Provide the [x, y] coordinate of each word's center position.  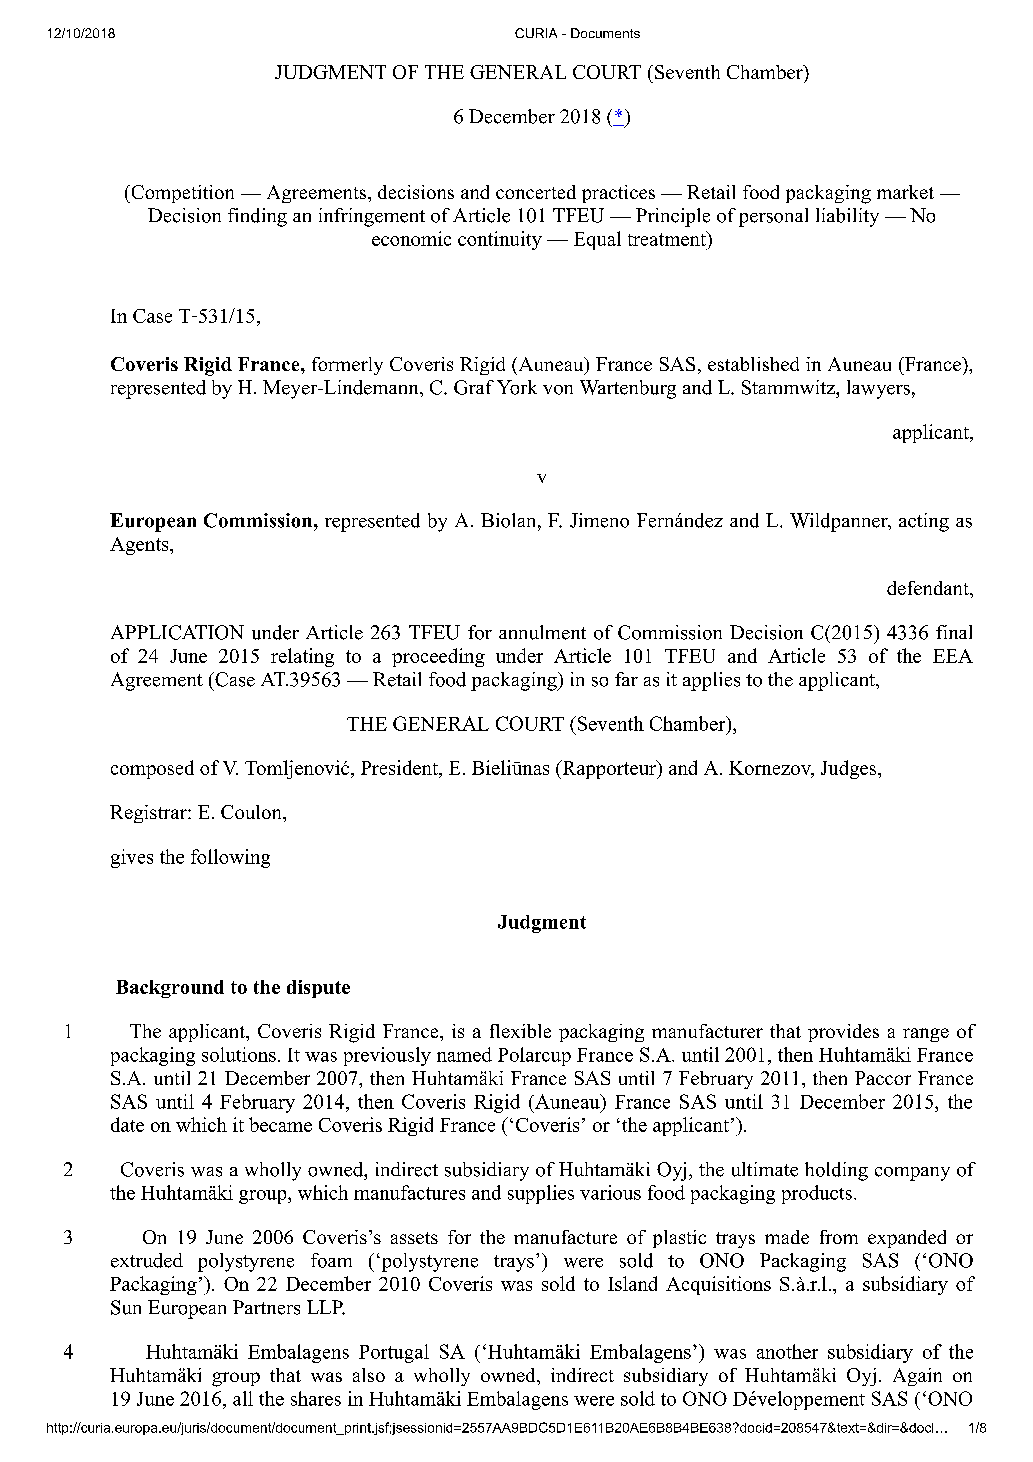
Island [632, 1283]
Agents [140, 546]
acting [924, 522]
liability [847, 217]
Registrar [149, 814]
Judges [850, 769]
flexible [520, 1031]
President [400, 769]
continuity [500, 240]
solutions [239, 1054]
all [243, 1398]
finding [257, 217]
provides [843, 1033]
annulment [542, 632]
